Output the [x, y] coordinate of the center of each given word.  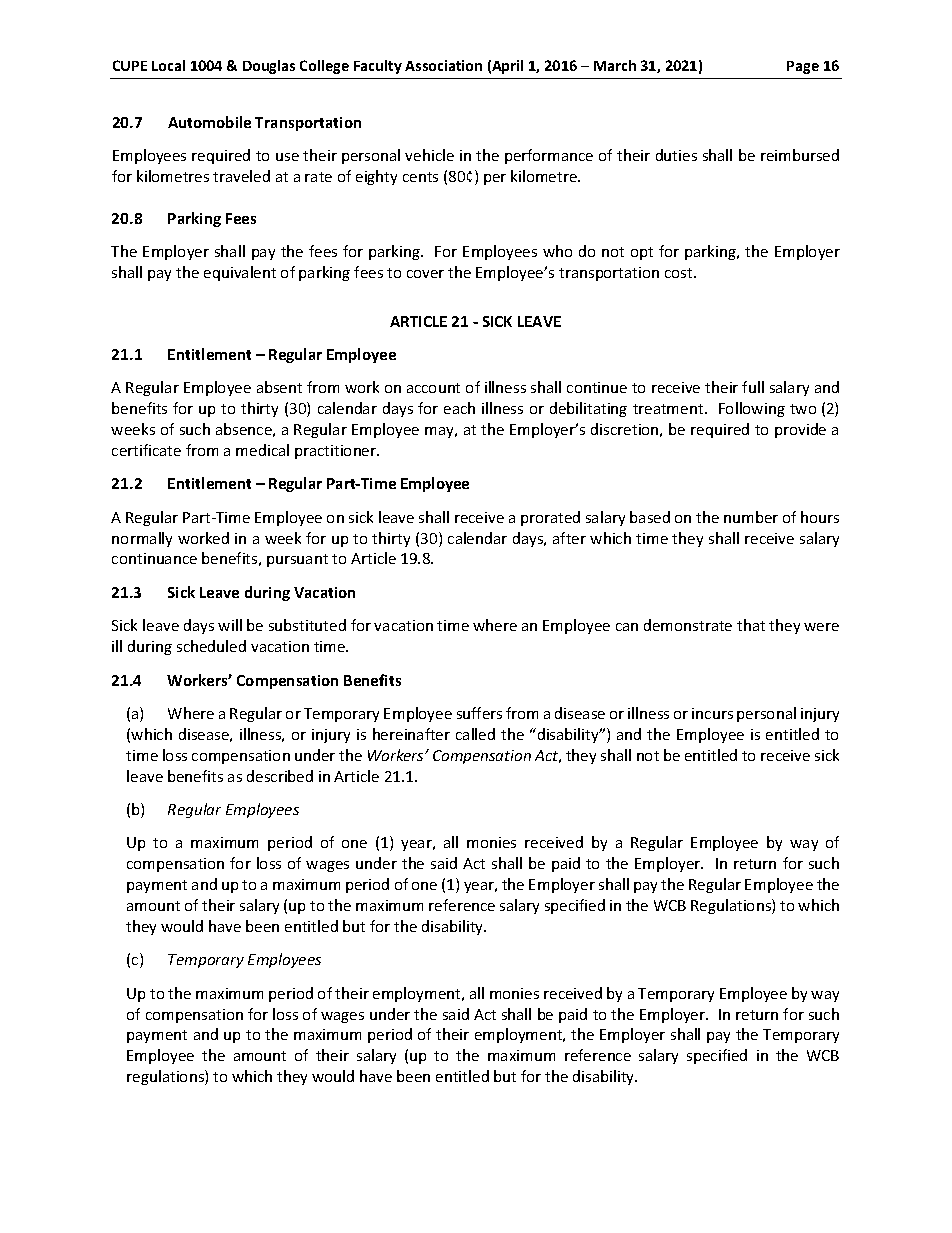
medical [262, 450]
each [459, 408]
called [475, 734]
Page [803, 67]
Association [443, 65]
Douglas [269, 67]
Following [752, 409]
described [280, 776]
